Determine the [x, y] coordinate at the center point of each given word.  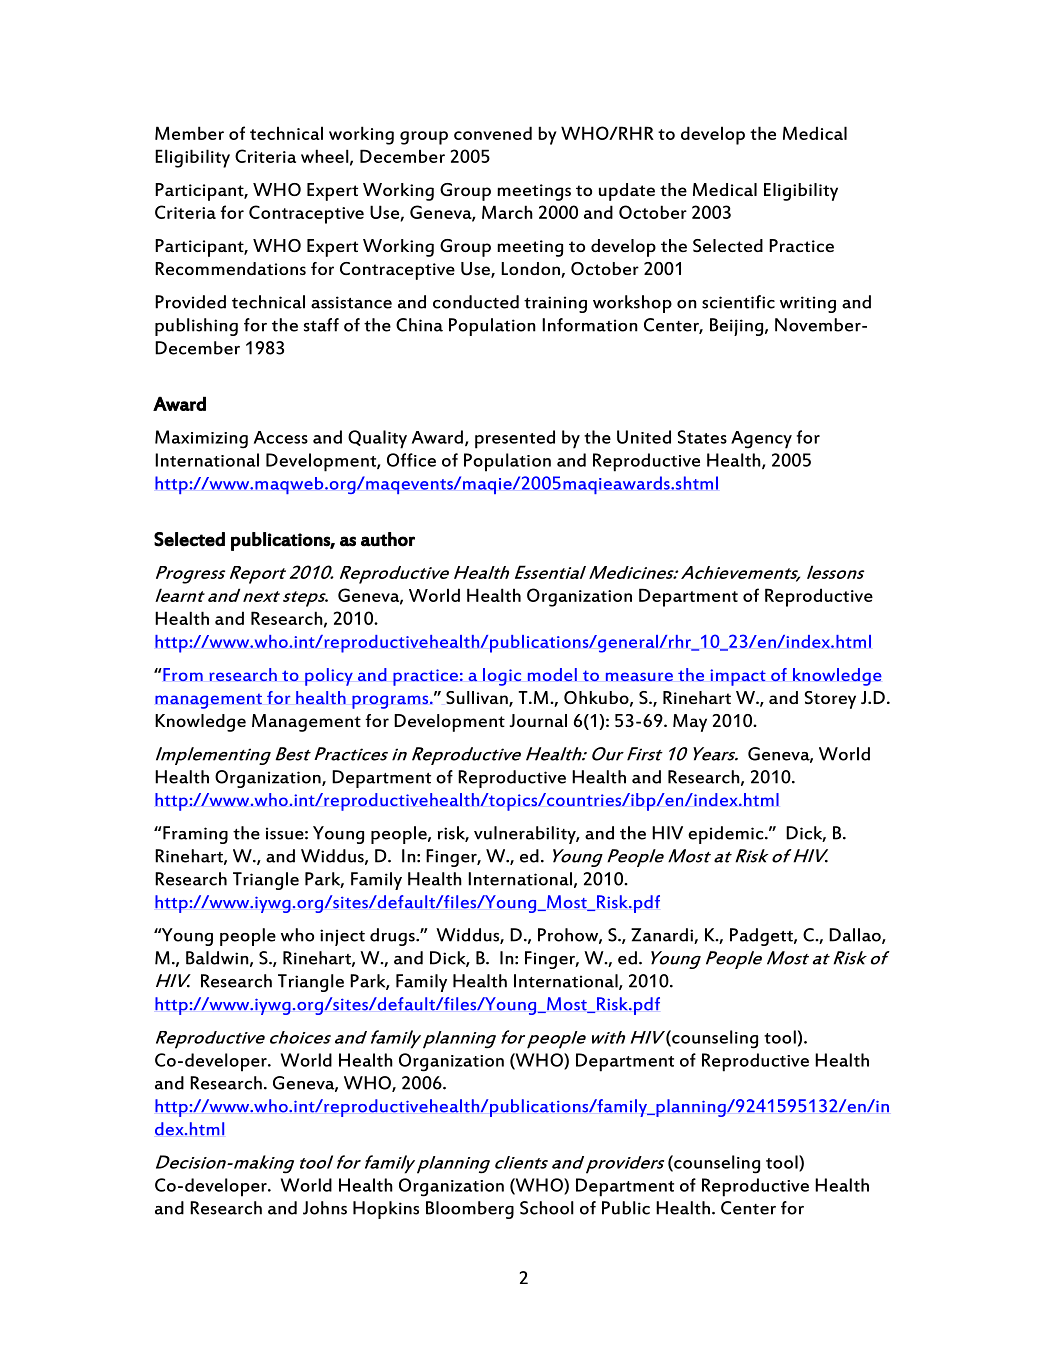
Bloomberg [470, 1210]
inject [342, 937]
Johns [325, 1208]
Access [281, 437]
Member [189, 133]
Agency [761, 440]
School [547, 1208]
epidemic [727, 835]
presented [515, 439]
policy [329, 677]
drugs [393, 937]
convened [493, 133]
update [627, 192]
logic [502, 677]
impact [738, 677]
